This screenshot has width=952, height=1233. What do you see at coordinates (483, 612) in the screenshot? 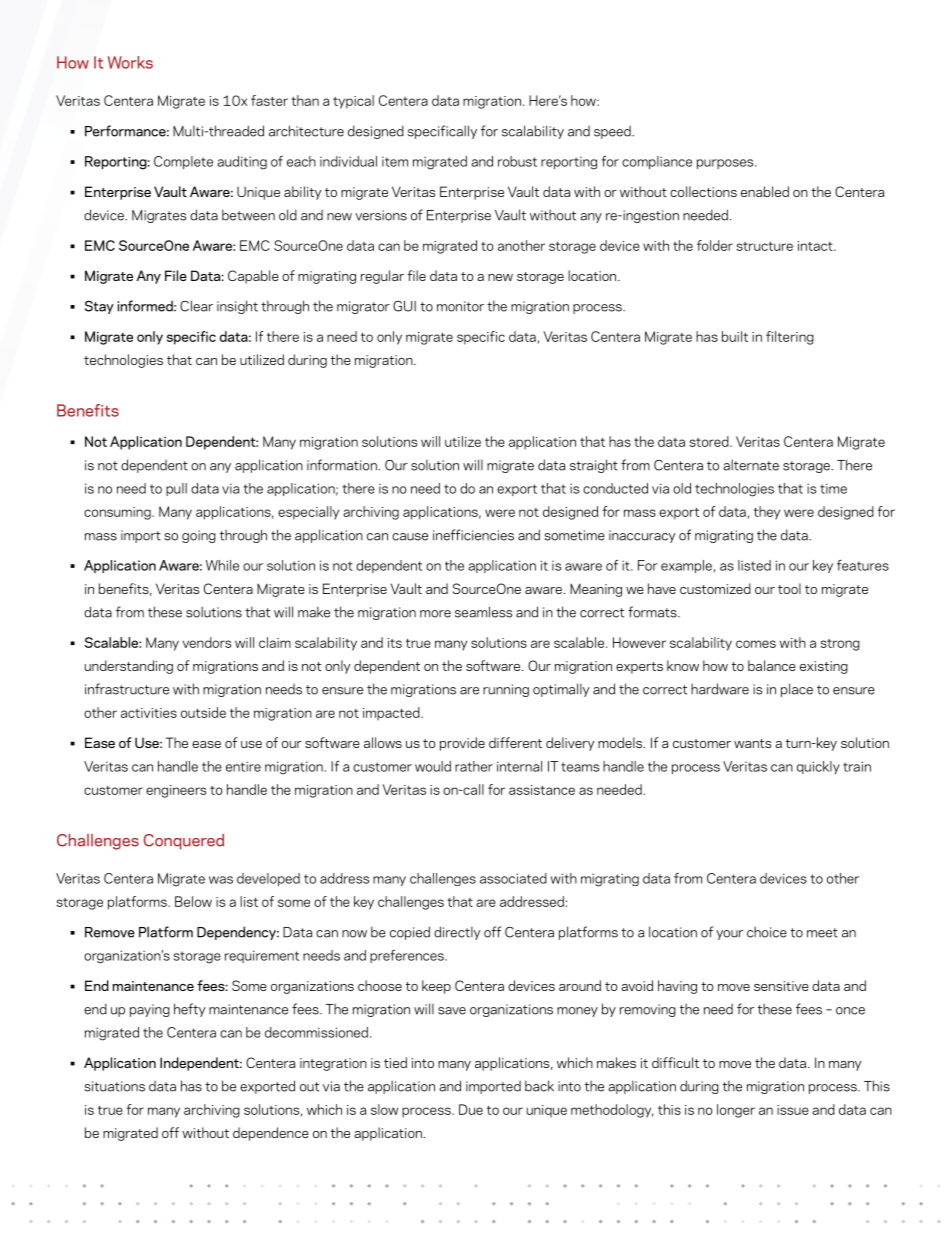
I see `seamless` at bounding box center [483, 612].
